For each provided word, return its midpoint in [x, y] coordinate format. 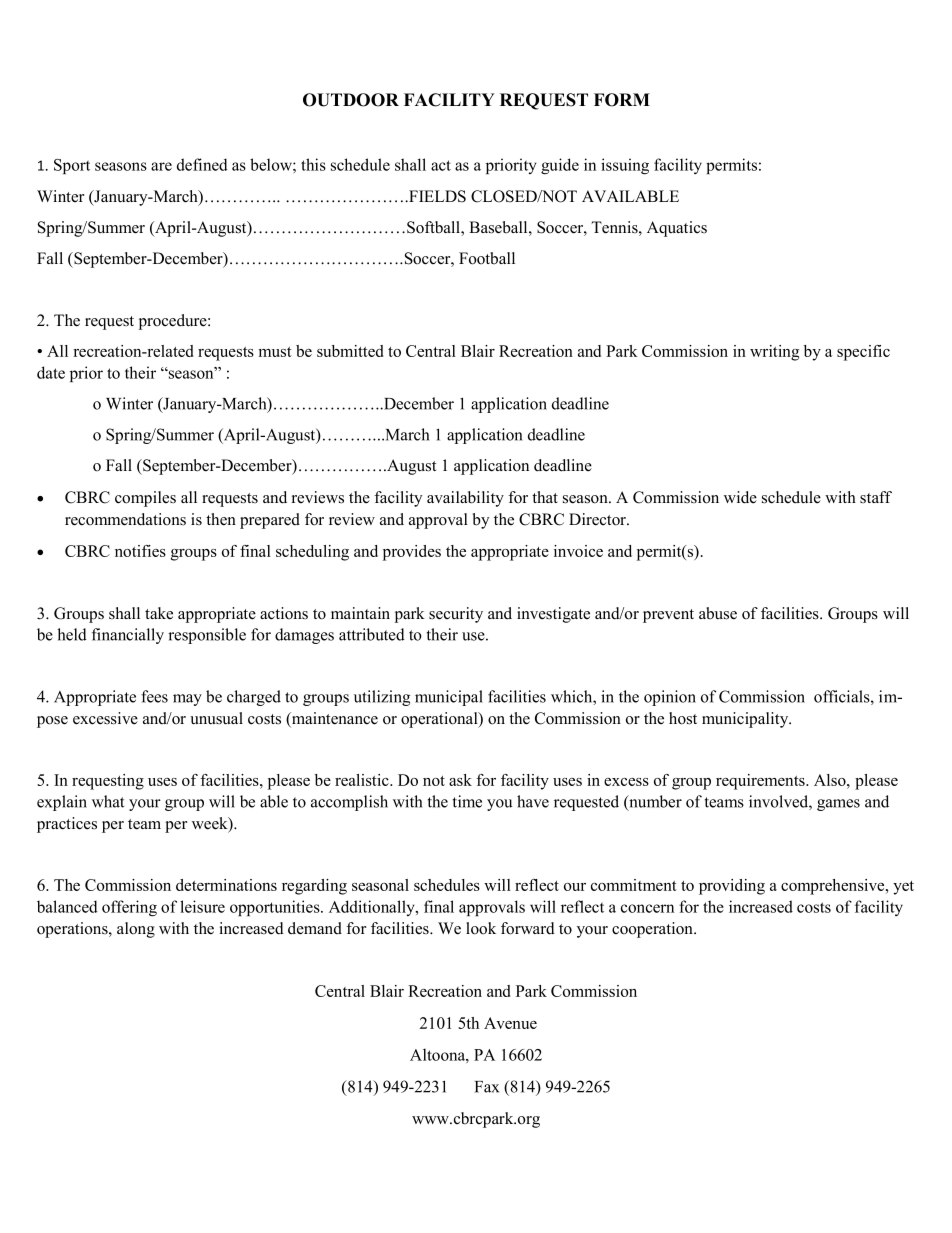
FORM [622, 100]
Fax [487, 1087]
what [108, 801]
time [467, 801]
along [136, 930]
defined [202, 164]
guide [560, 166]
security [456, 615]
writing [774, 353]
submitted [350, 351]
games [838, 805]
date [51, 372]
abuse [718, 613]
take [159, 613]
